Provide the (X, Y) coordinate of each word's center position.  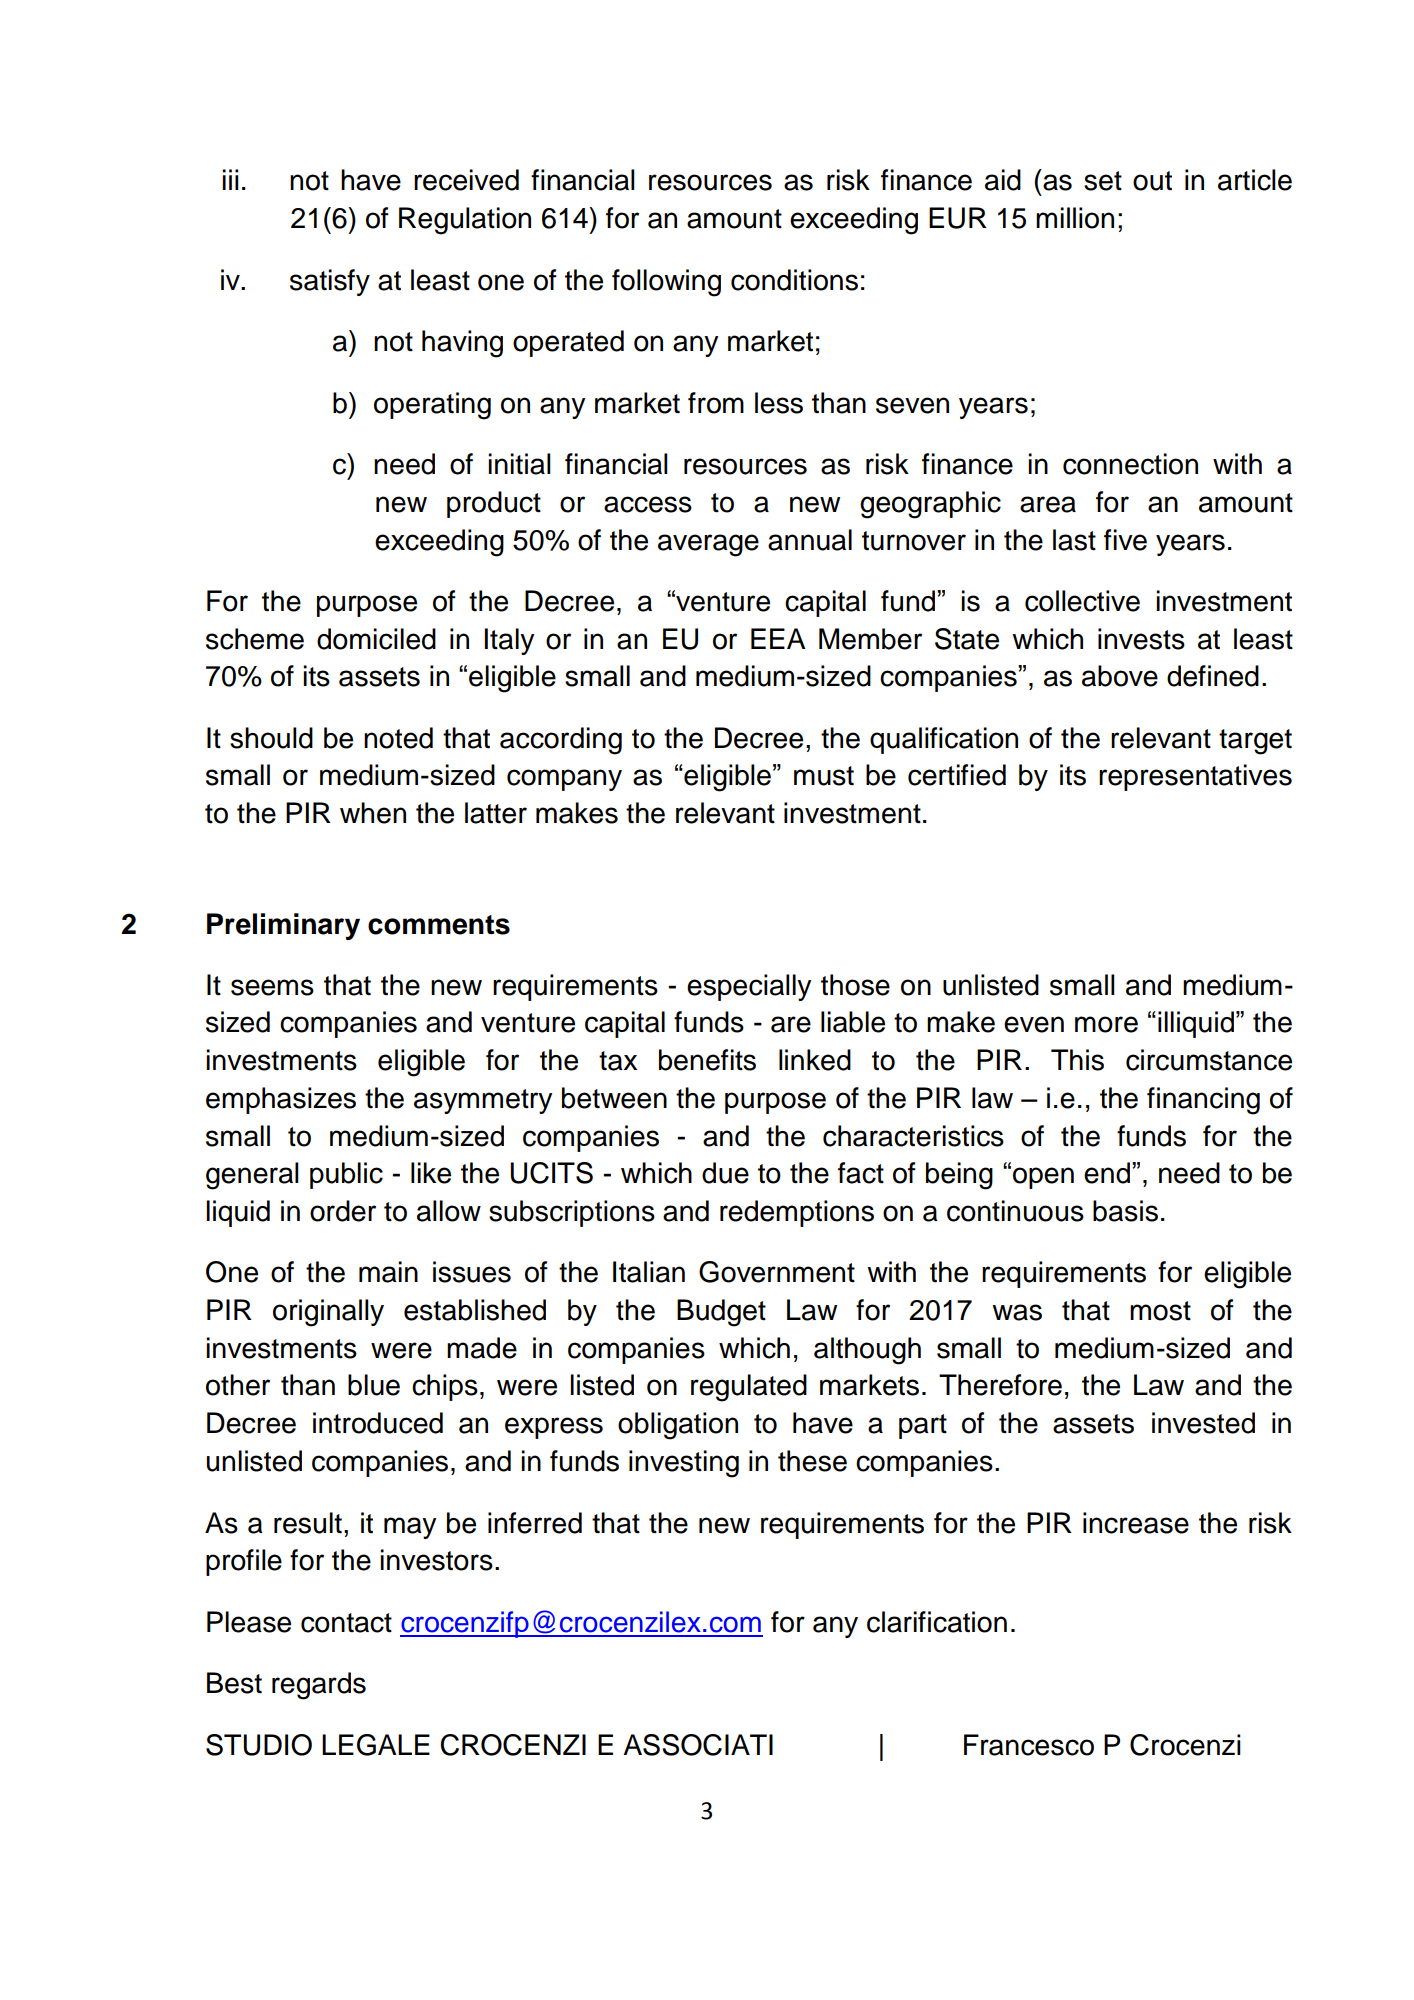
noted (398, 738)
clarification (937, 1622)
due (725, 1173)
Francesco (1029, 1745)
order (343, 1211)
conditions (794, 280)
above (1120, 676)
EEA (778, 638)
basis (1125, 1211)
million (1075, 218)
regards (319, 1686)
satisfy (330, 282)
